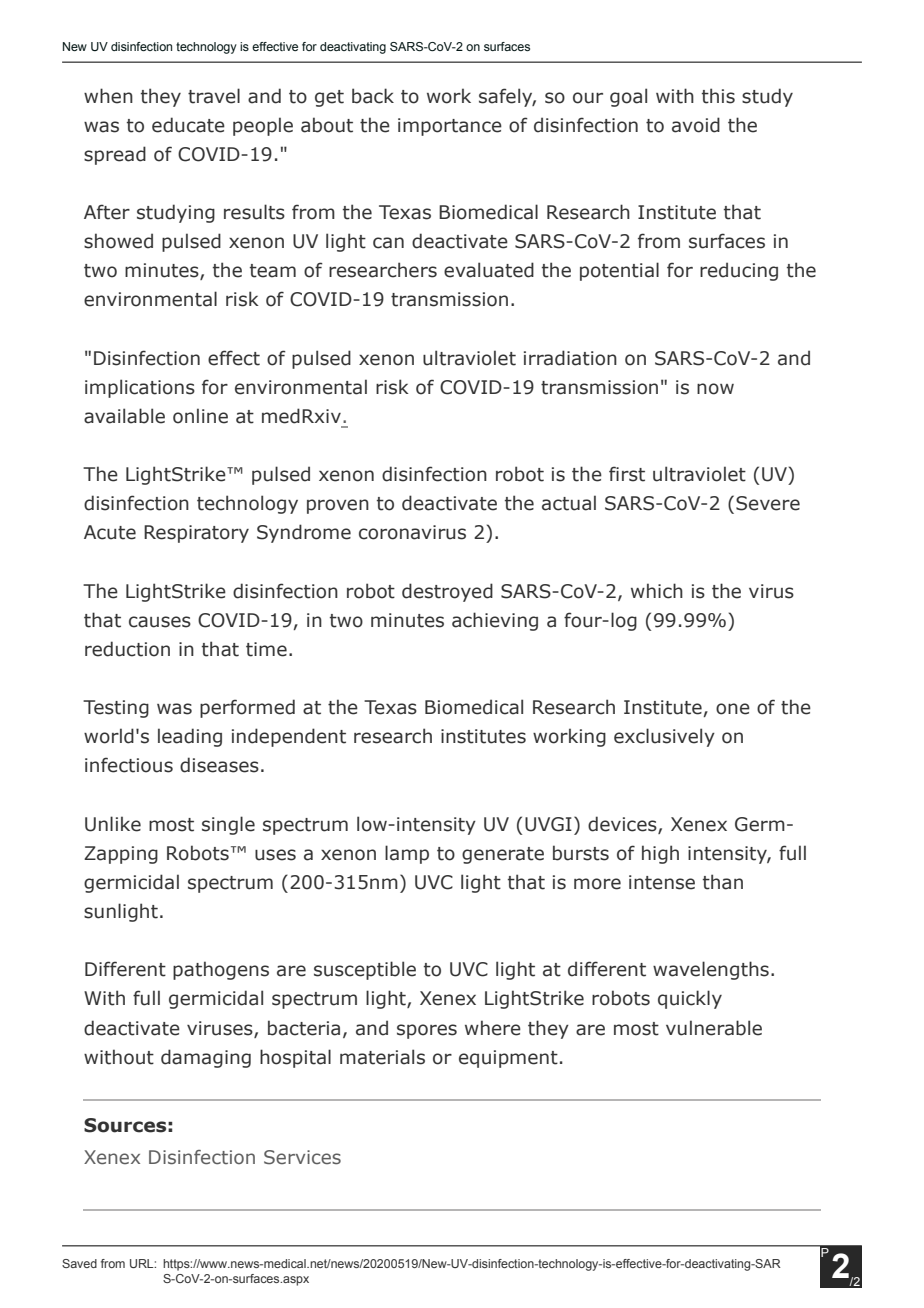 This document has width=924, height=1308. I want to click on proven, so click(338, 506).
